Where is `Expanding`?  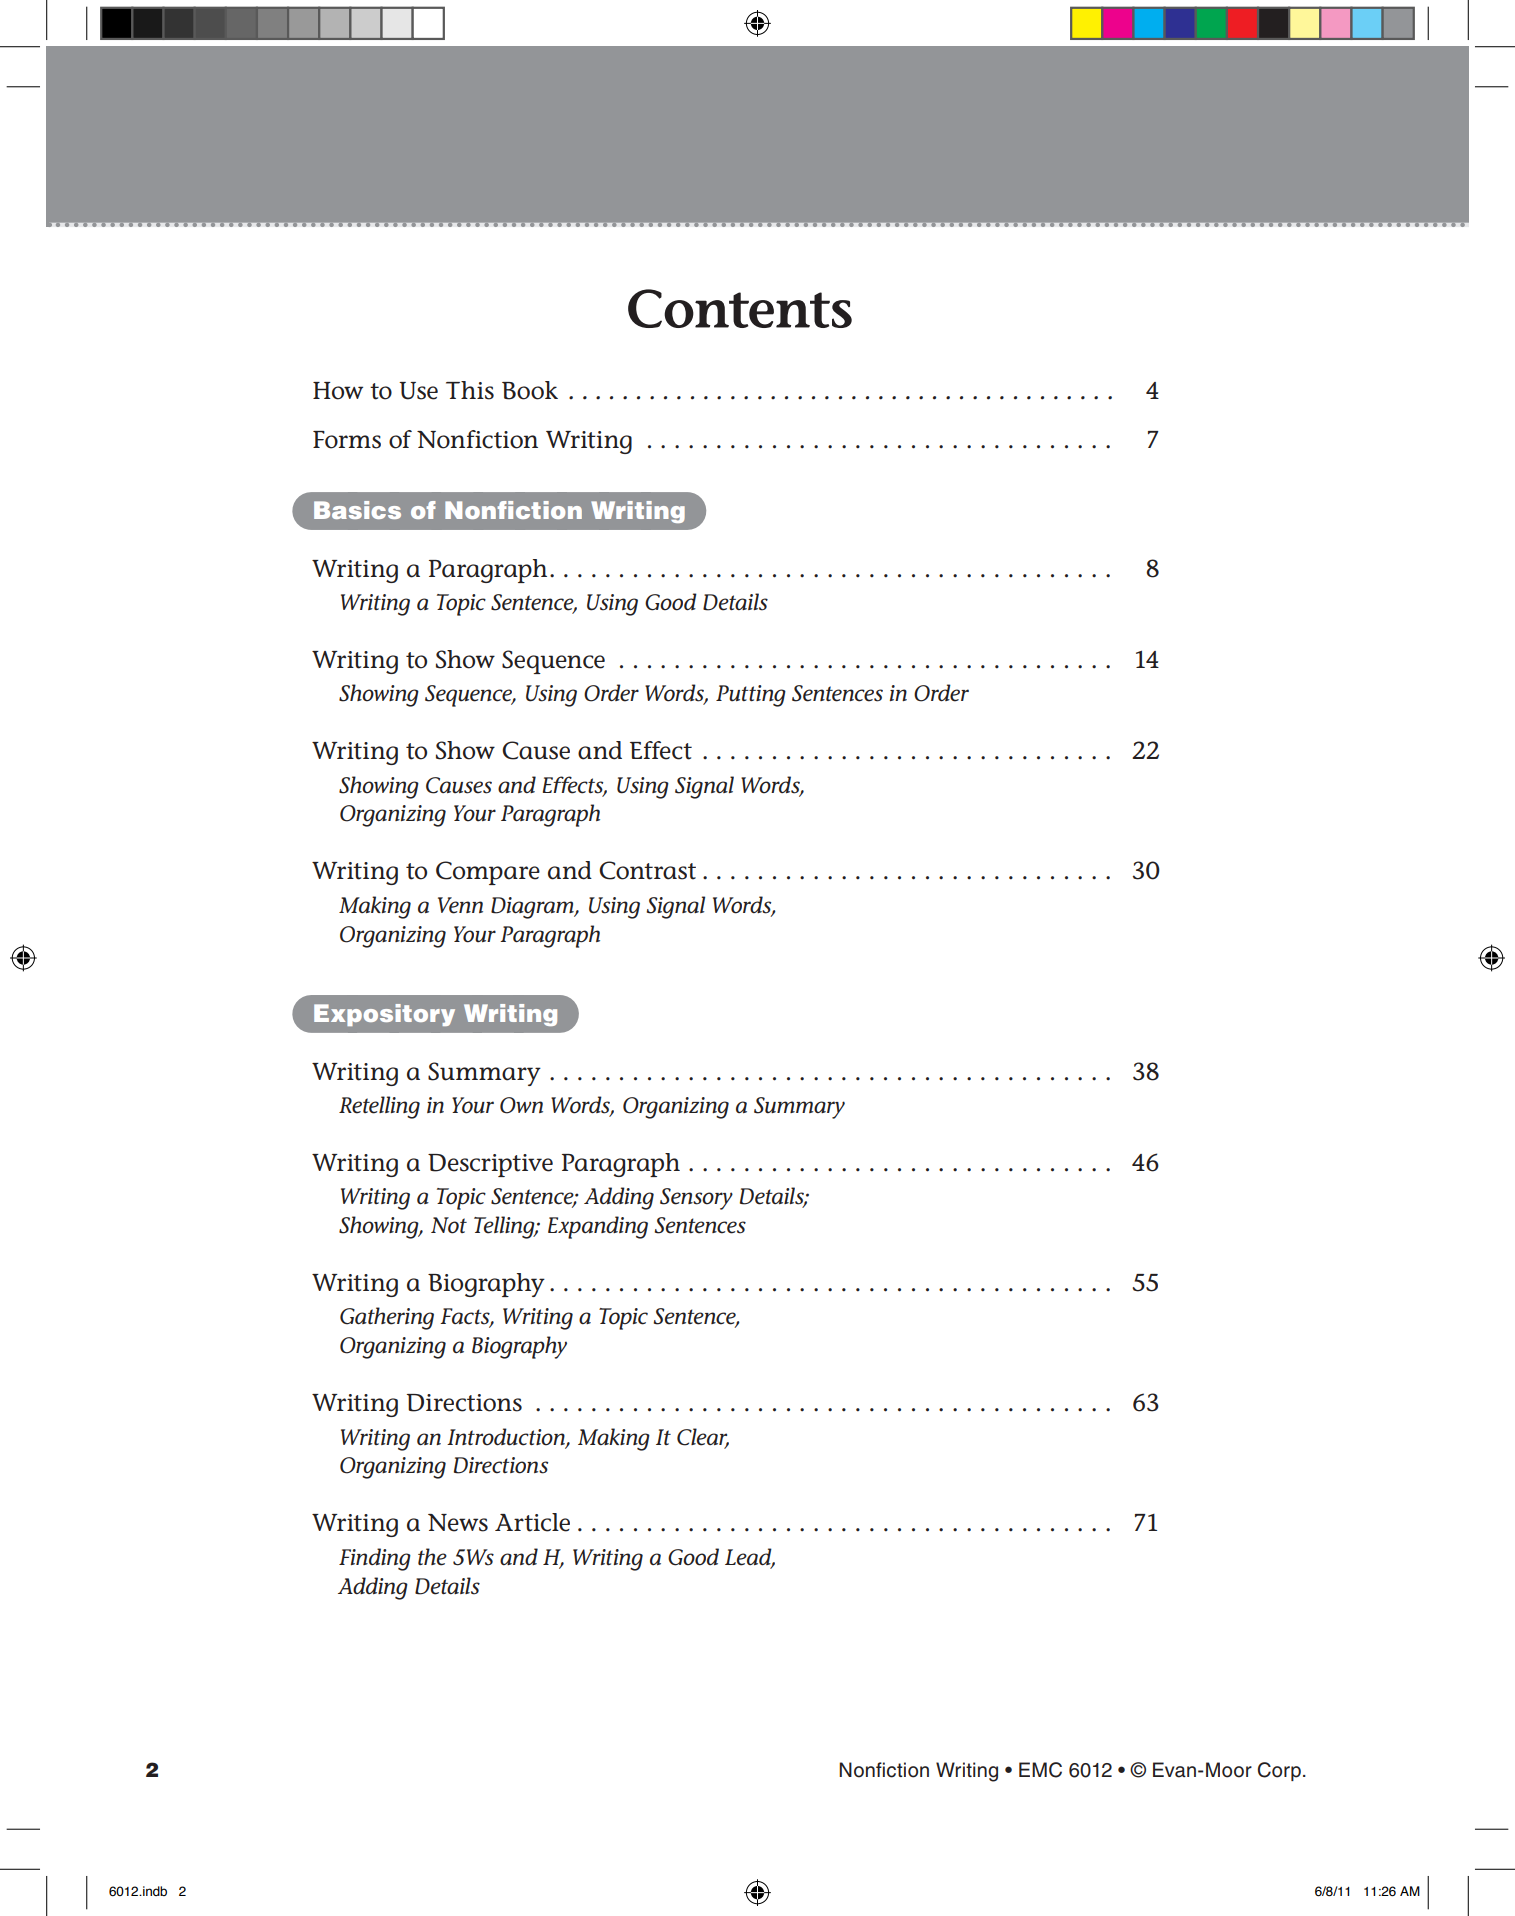 Expanding is located at coordinates (598, 1227).
